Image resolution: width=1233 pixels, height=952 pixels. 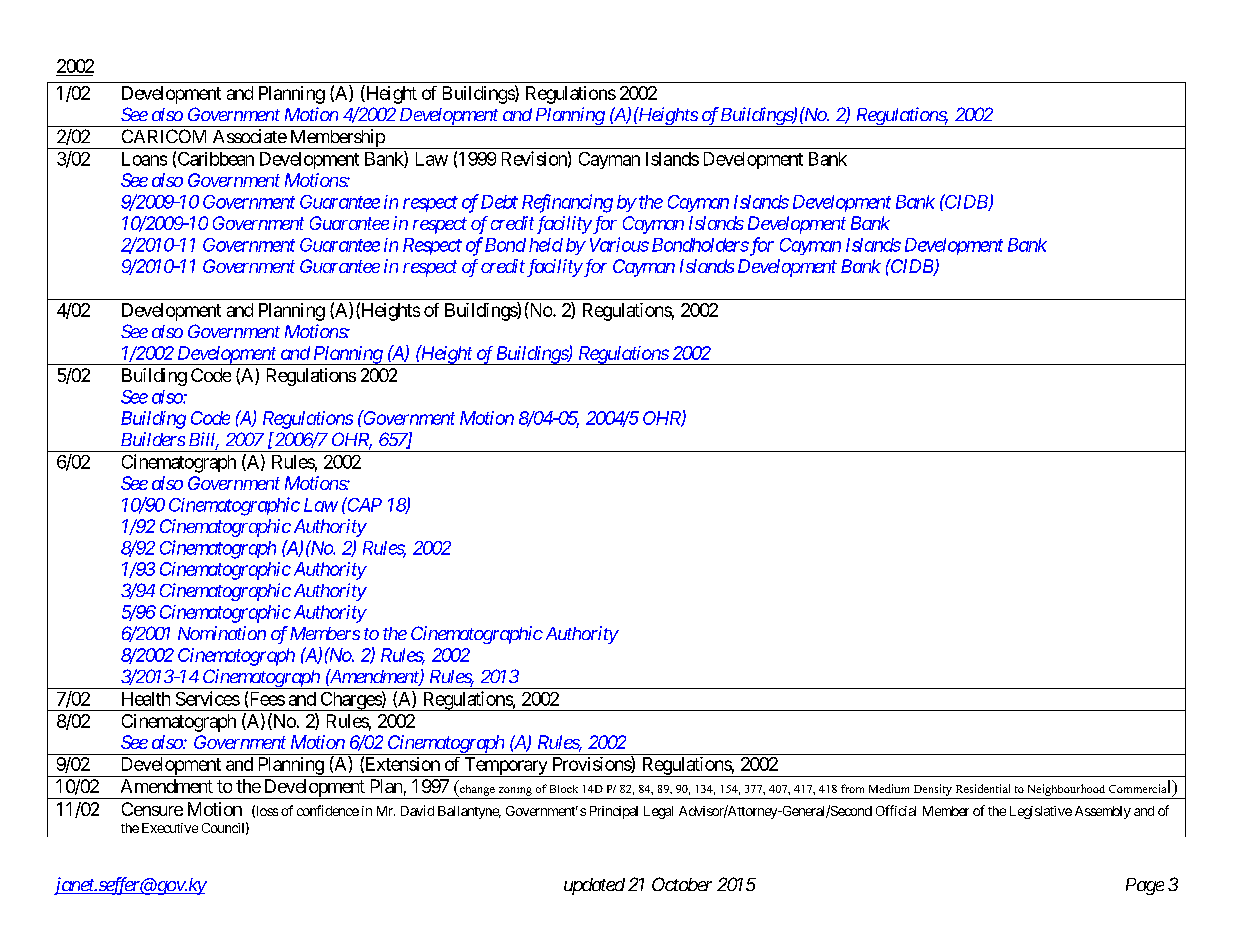 What do you see at coordinates (208, 698) in the screenshot?
I see `Services` at bounding box center [208, 698].
